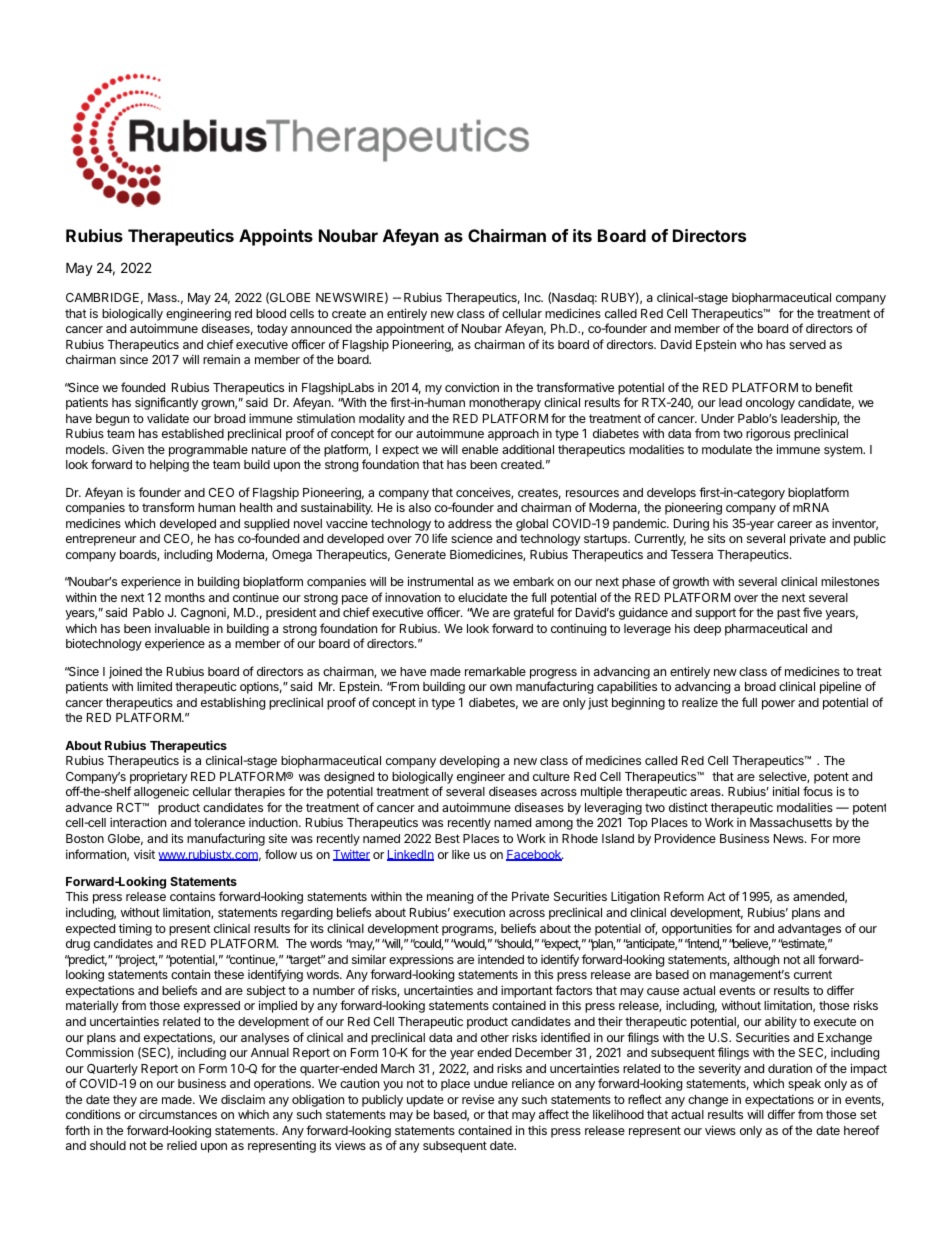  I want to click on timing, so click(135, 929).
